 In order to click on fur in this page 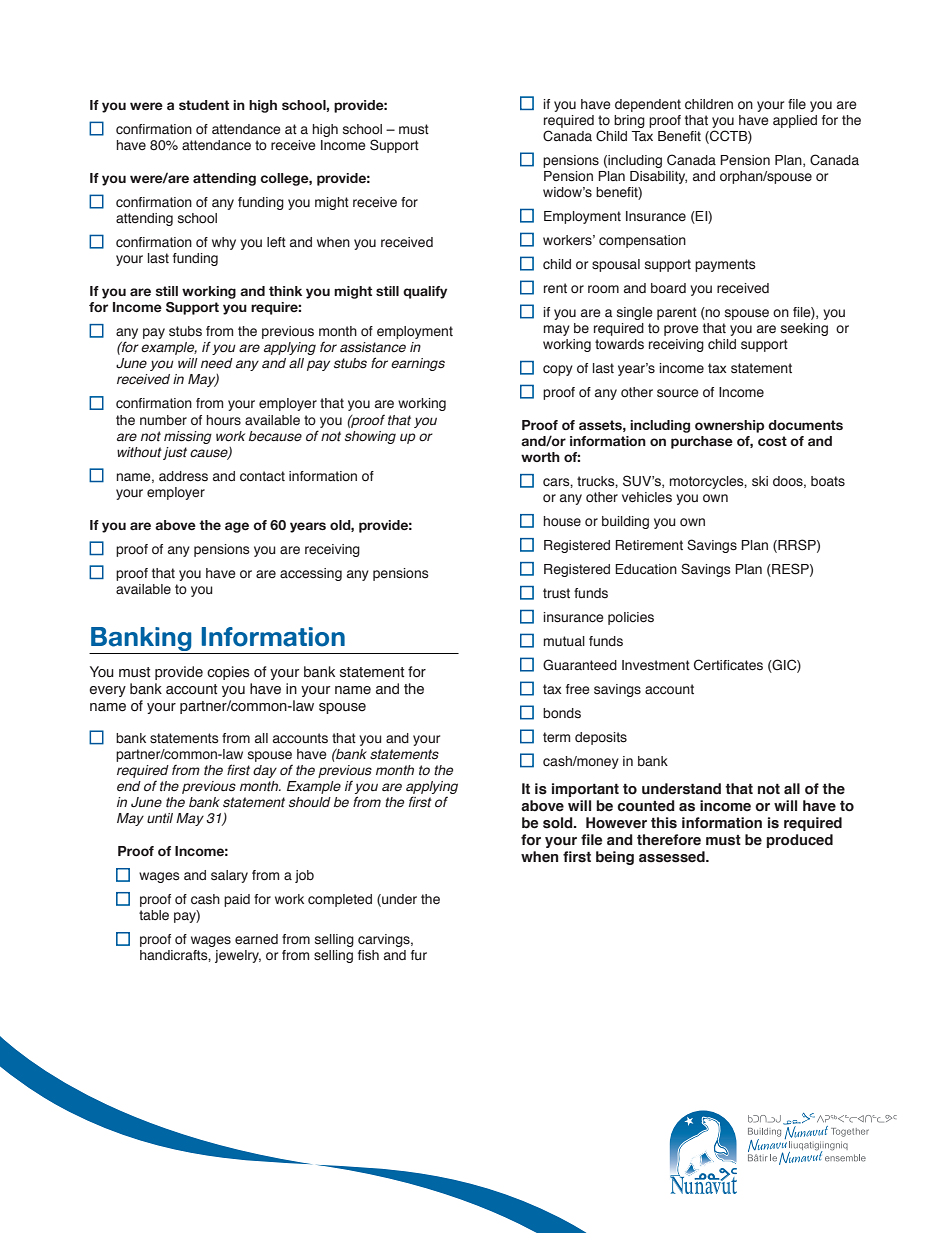, I will do `click(419, 955)`.
